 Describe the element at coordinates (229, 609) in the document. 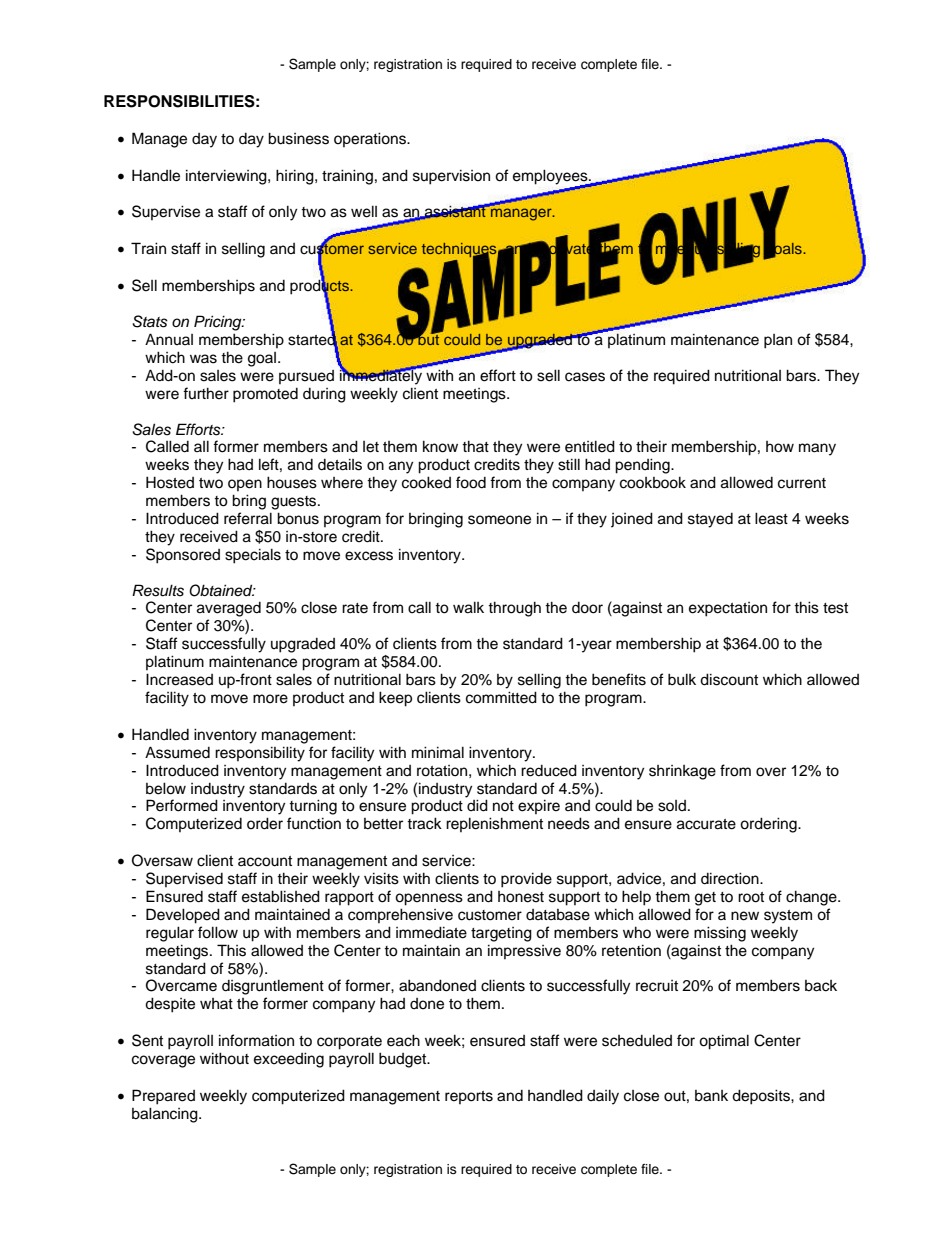

I see `averaged` at that location.
